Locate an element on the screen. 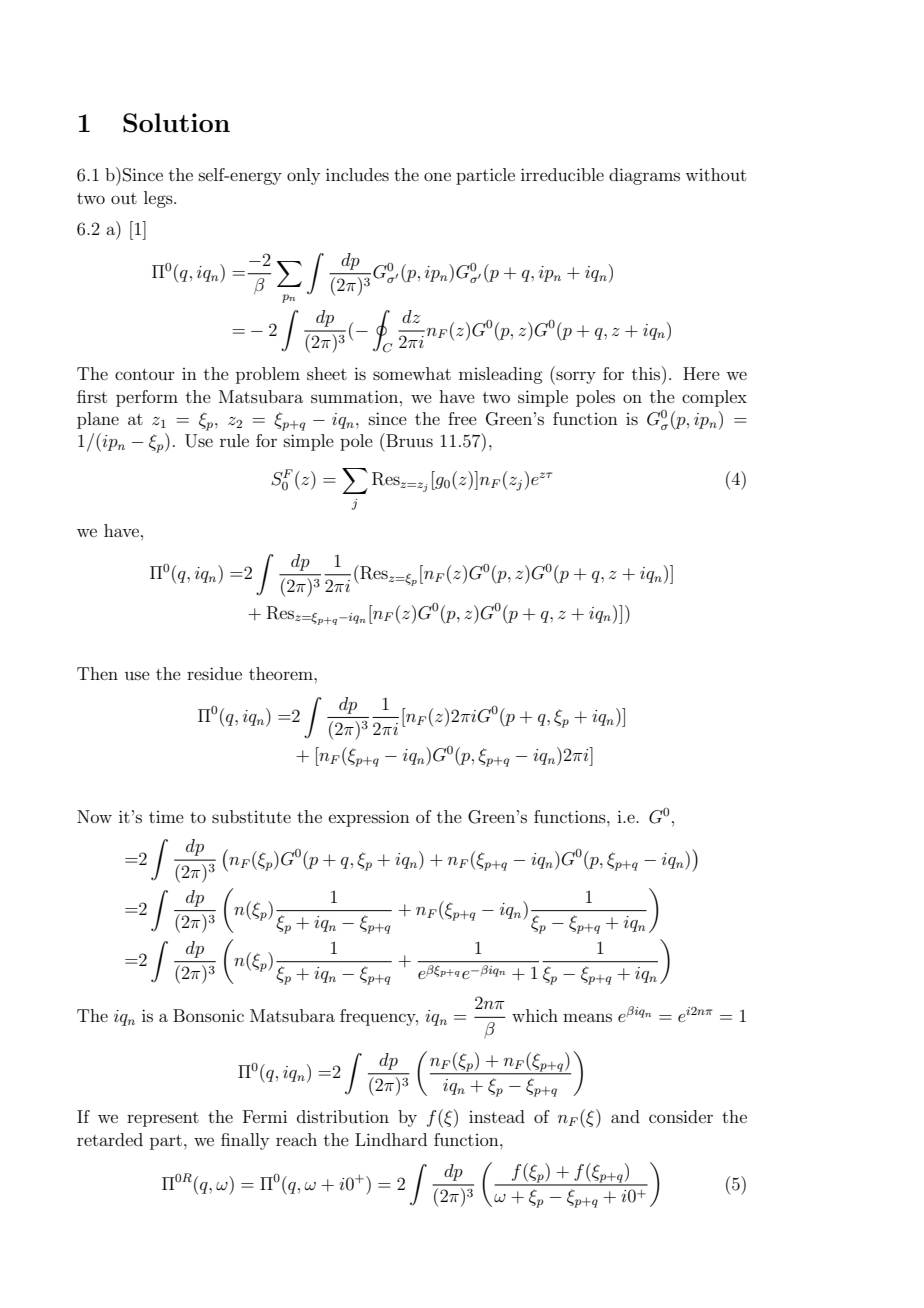  time is located at coordinates (166, 817).
